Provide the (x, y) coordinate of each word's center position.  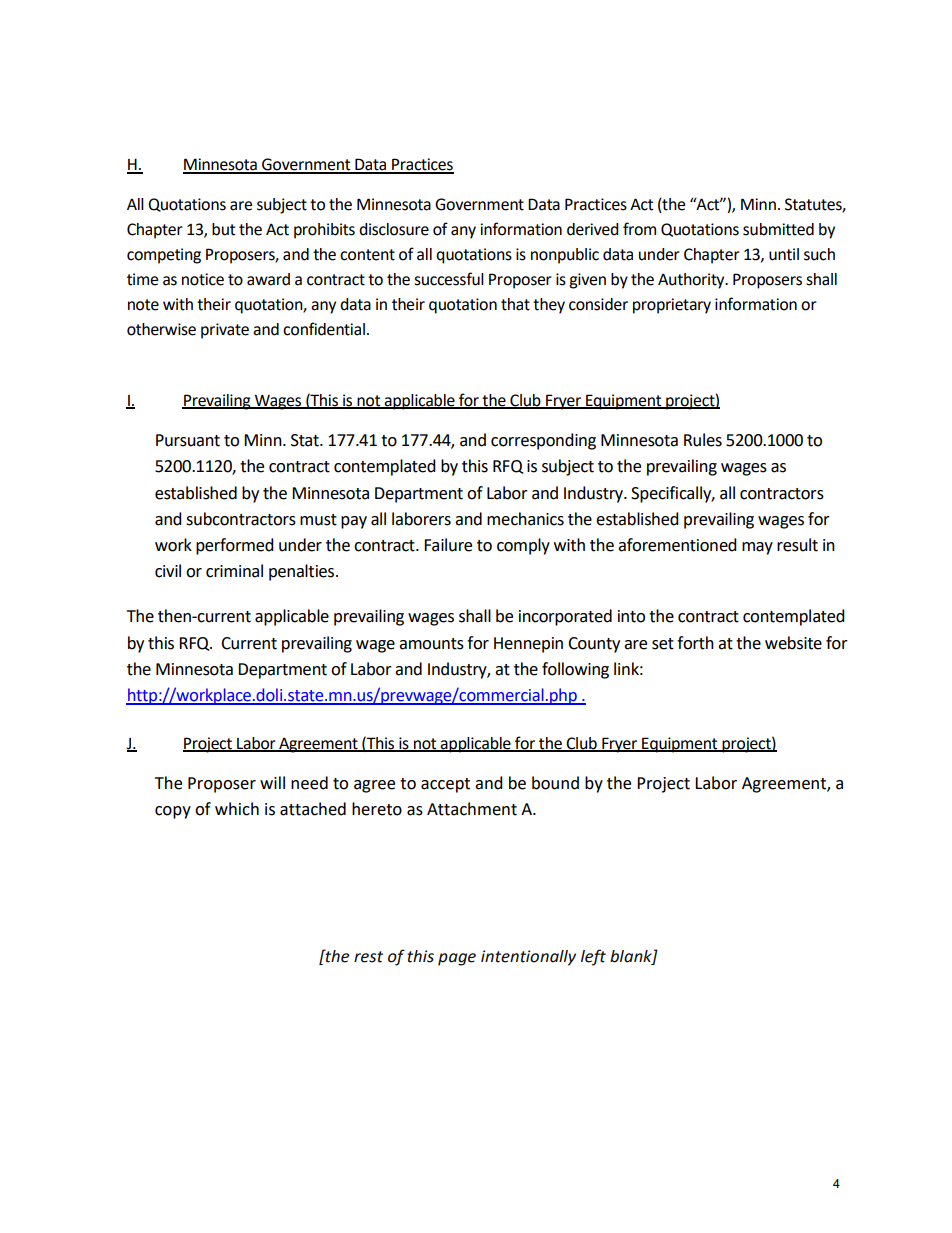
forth (695, 643)
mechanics (525, 519)
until (784, 254)
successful (449, 279)
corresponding (543, 441)
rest (368, 957)
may (757, 548)
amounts (431, 644)
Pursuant (188, 440)
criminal (234, 571)
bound (555, 783)
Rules (703, 440)
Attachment (472, 809)
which (237, 809)
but (223, 229)
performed (235, 546)
